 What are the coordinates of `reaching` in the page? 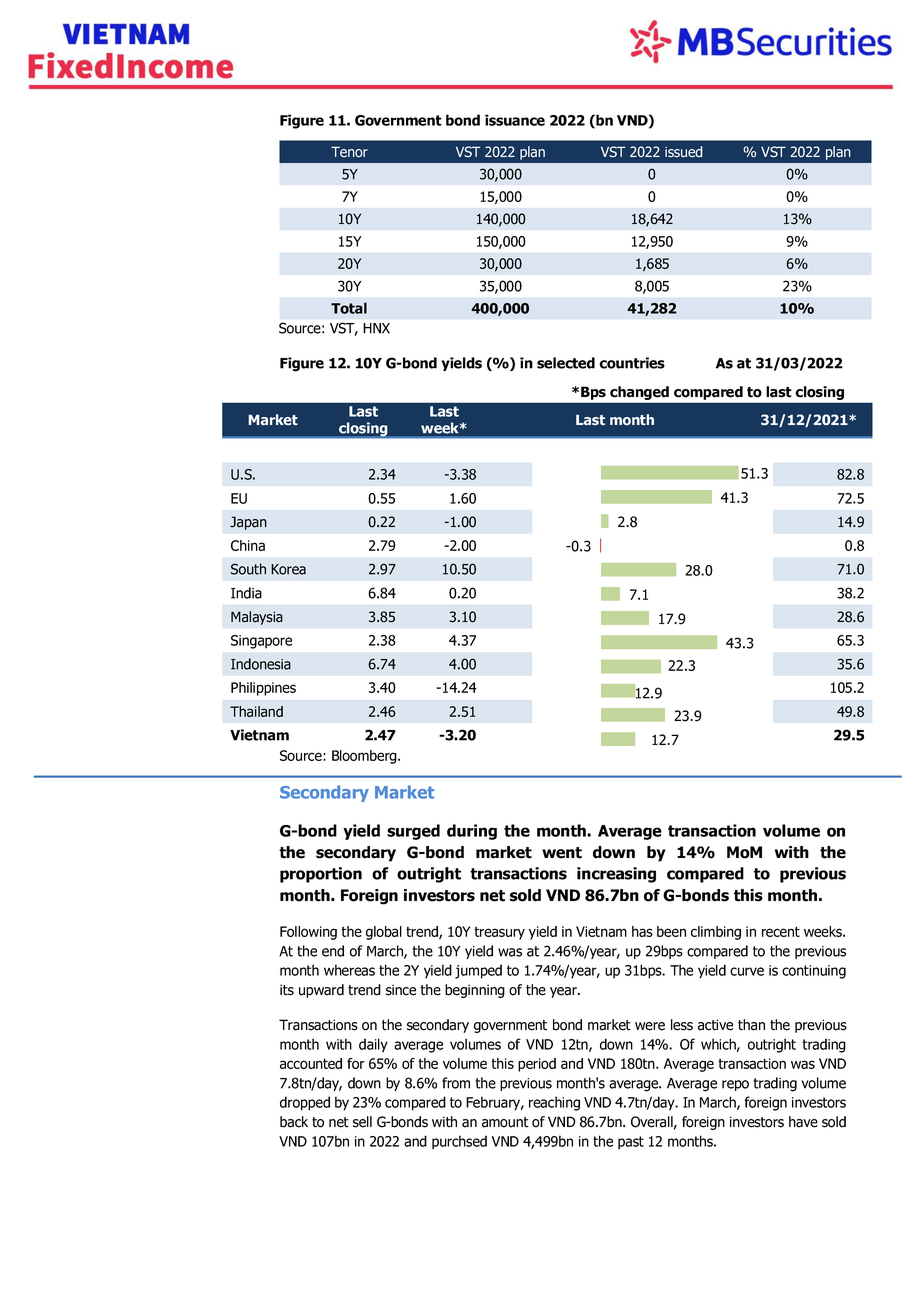 It's located at (554, 1103).
